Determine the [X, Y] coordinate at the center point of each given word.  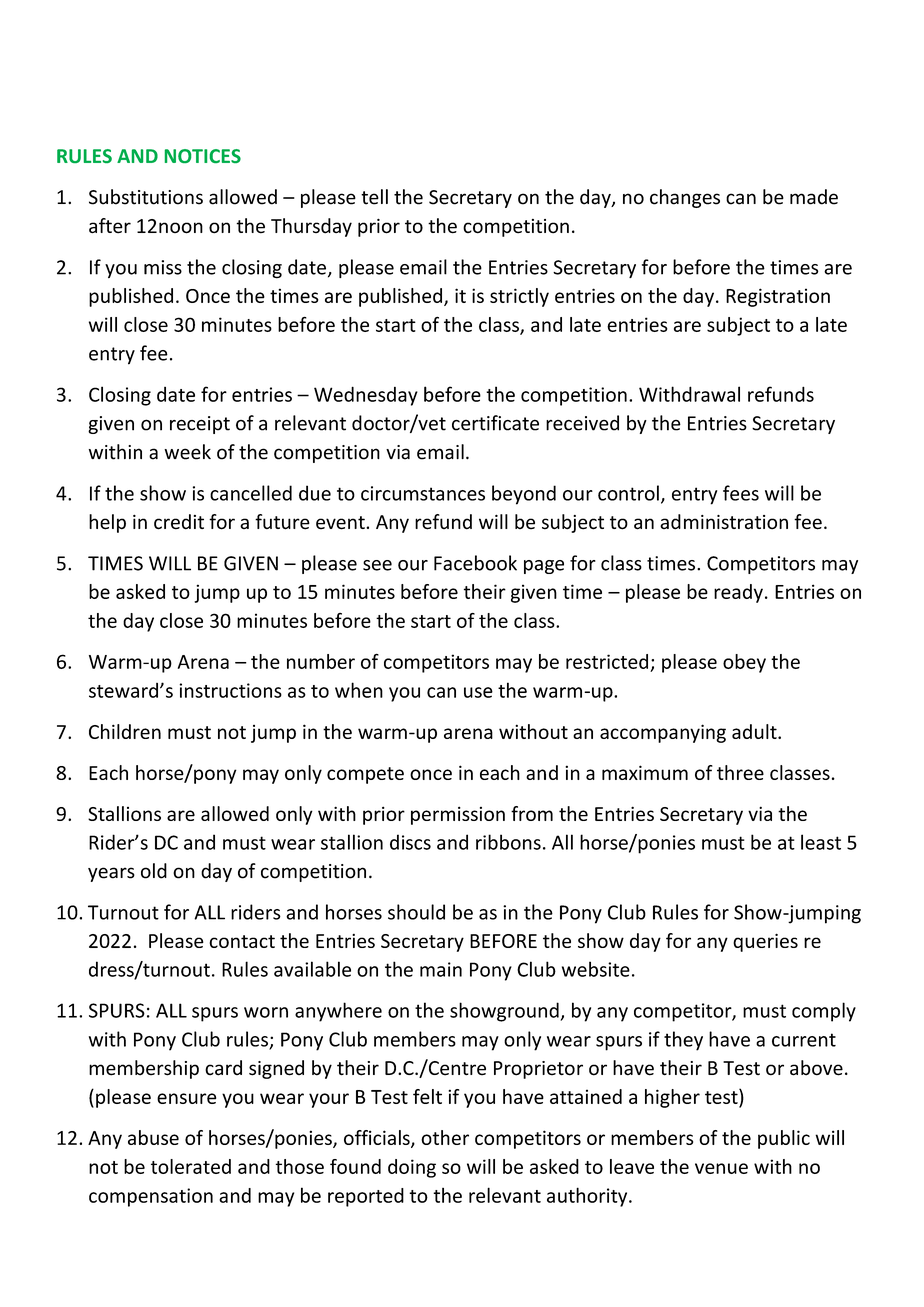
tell [374, 197]
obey [744, 663]
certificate [495, 423]
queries [765, 943]
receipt [200, 425]
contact [242, 941]
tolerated [191, 1166]
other [445, 1137]
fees [741, 493]
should [416, 912]
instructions [230, 690]
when [359, 690]
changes [685, 198]
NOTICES [203, 156]
